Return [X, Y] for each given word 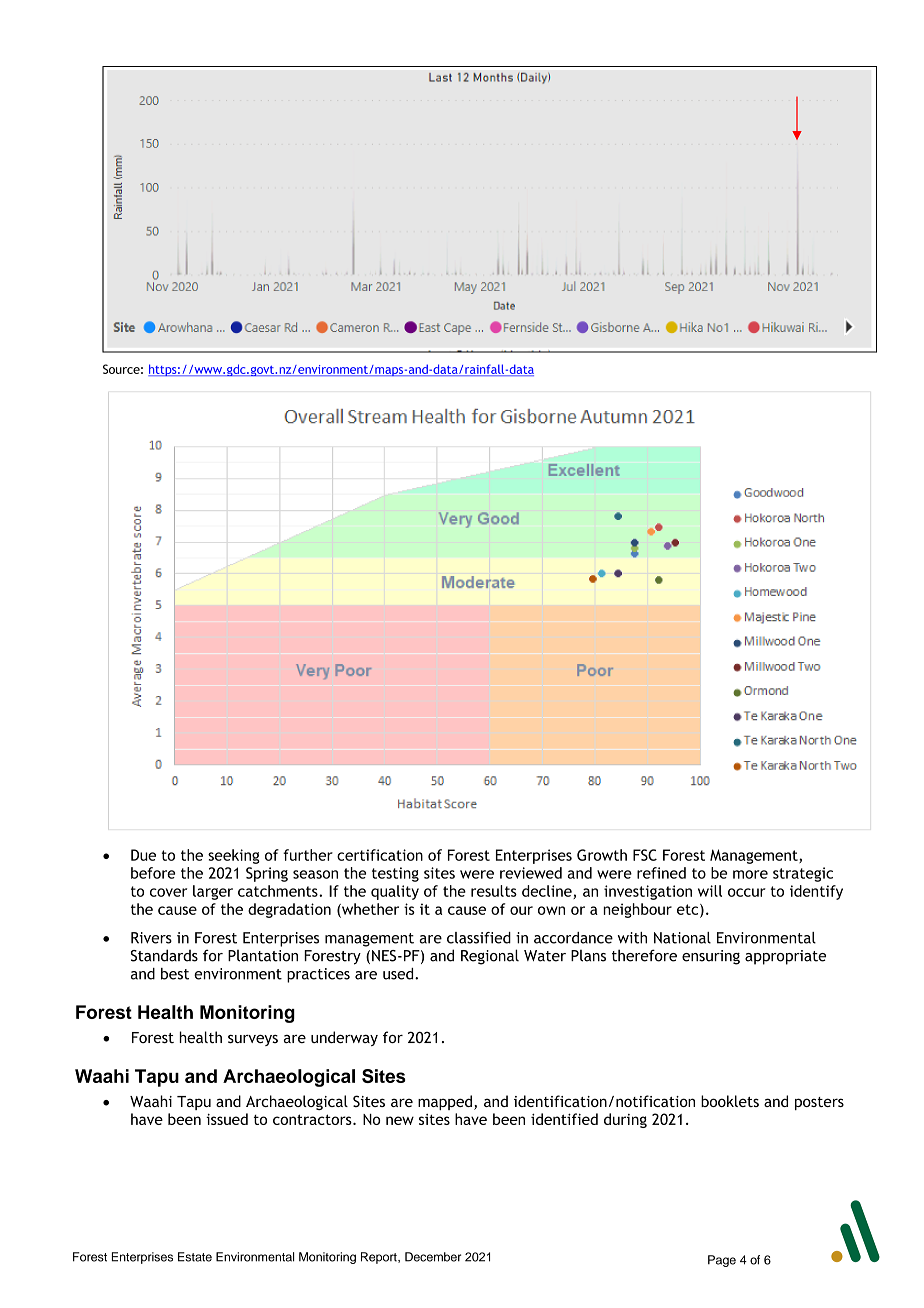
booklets [730, 1101]
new [400, 1120]
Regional [490, 957]
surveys [253, 1040]
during [625, 1120]
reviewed [531, 873]
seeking [234, 856]
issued [227, 1119]
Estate [195, 1257]
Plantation [263, 956]
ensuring [711, 957]
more [750, 874]
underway [344, 1038]
